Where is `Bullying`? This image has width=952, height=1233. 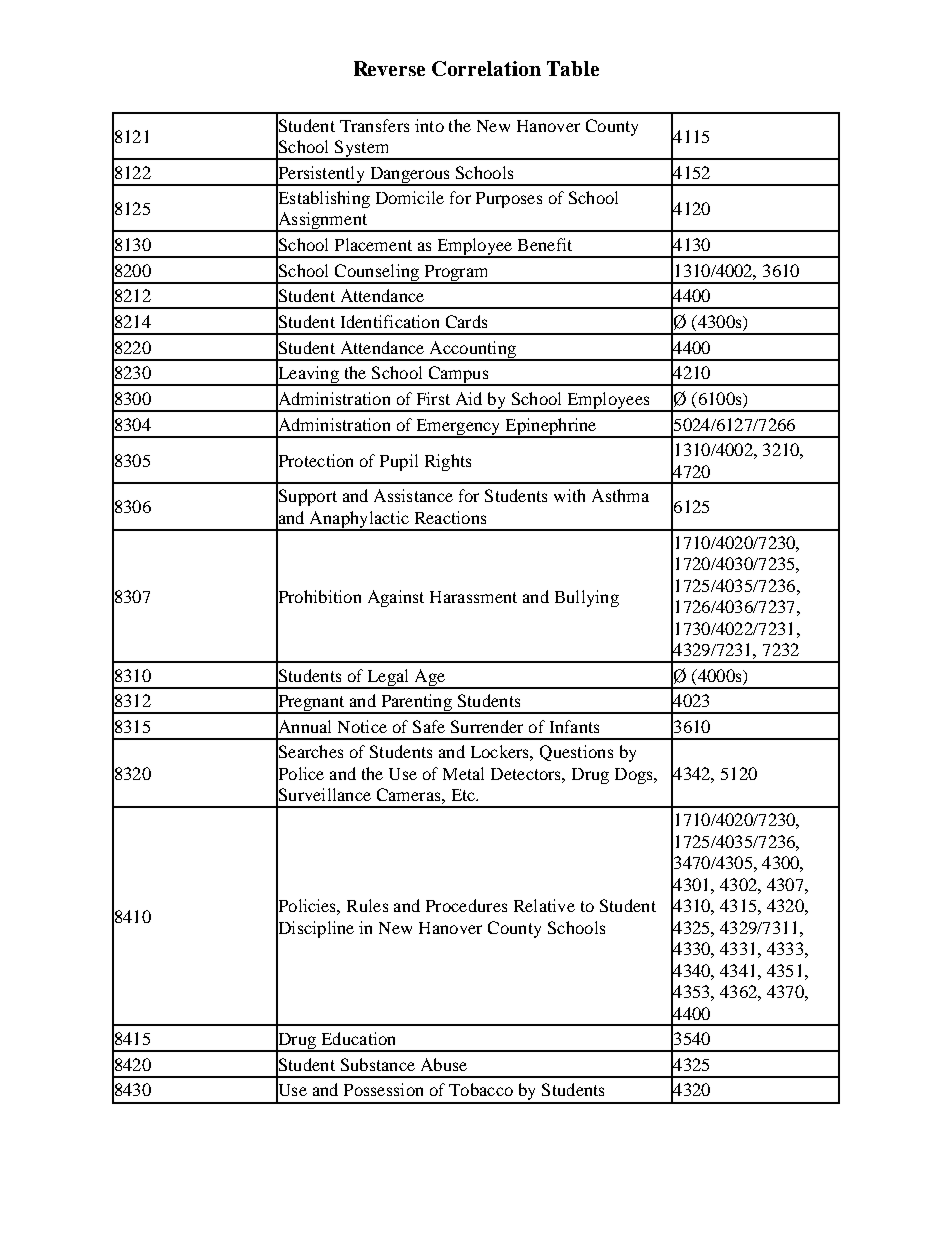 Bullying is located at coordinates (587, 598).
